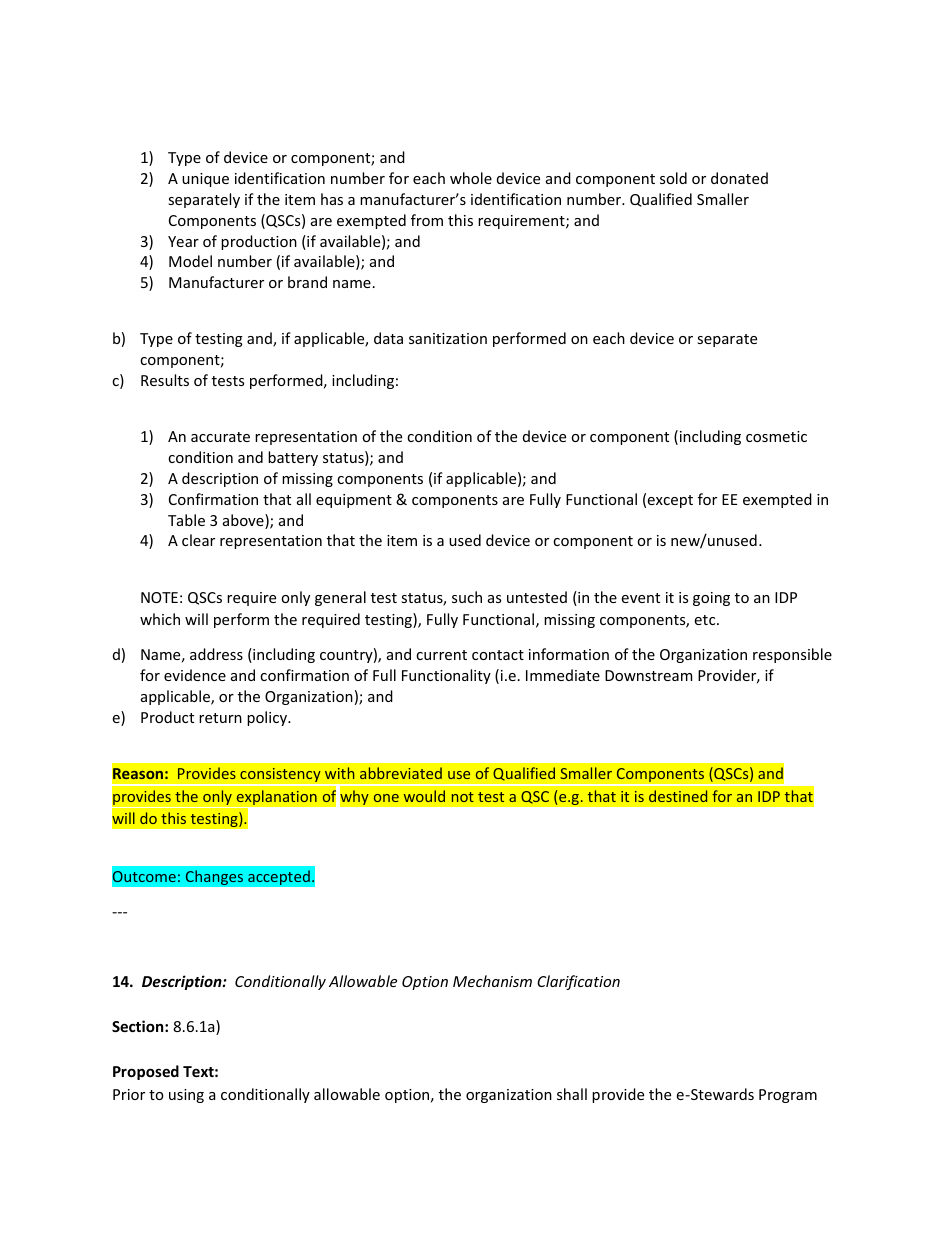 This screenshot has width=952, height=1233. I want to click on unique, so click(205, 180).
